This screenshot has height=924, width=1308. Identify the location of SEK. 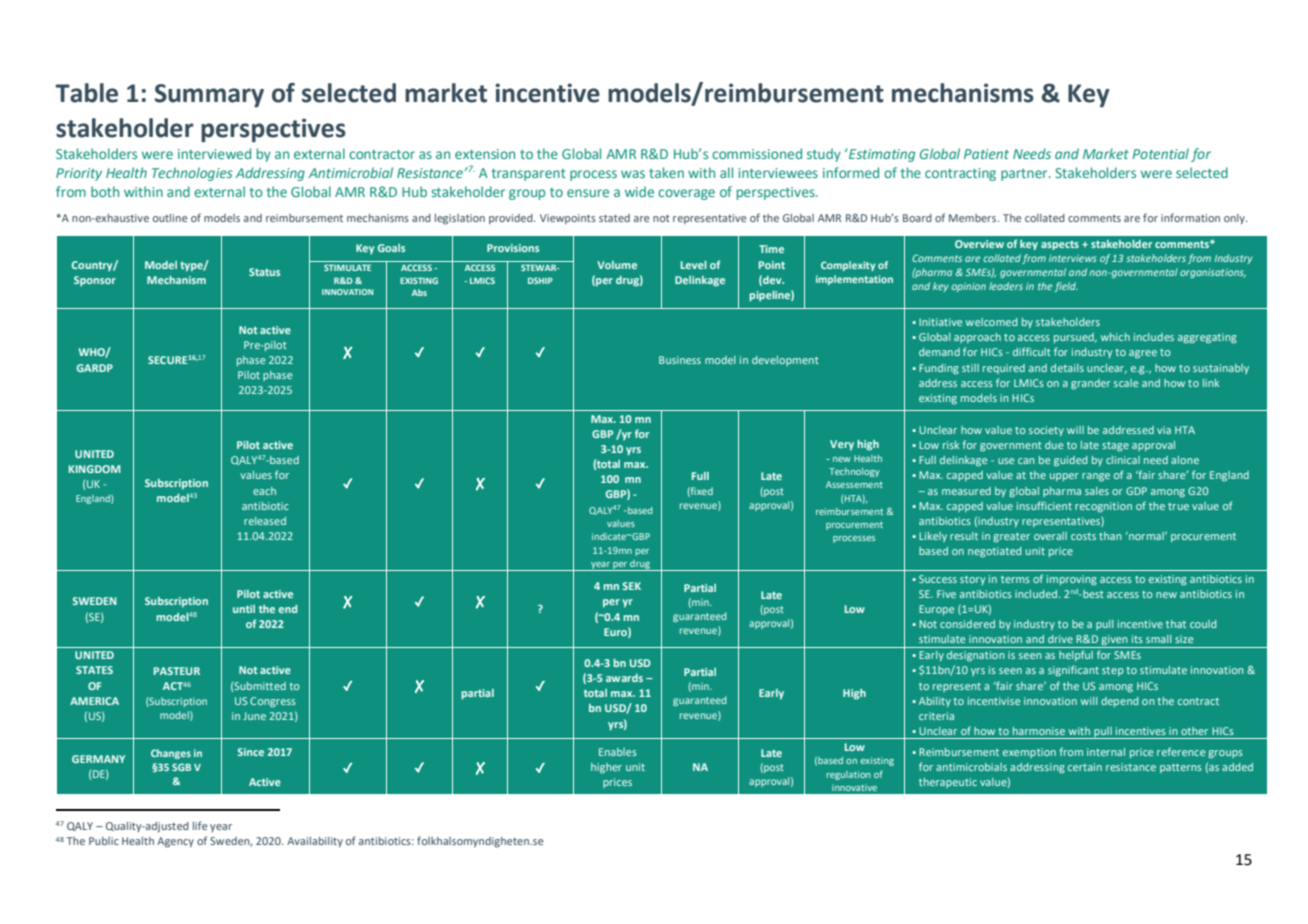
(632, 586).
